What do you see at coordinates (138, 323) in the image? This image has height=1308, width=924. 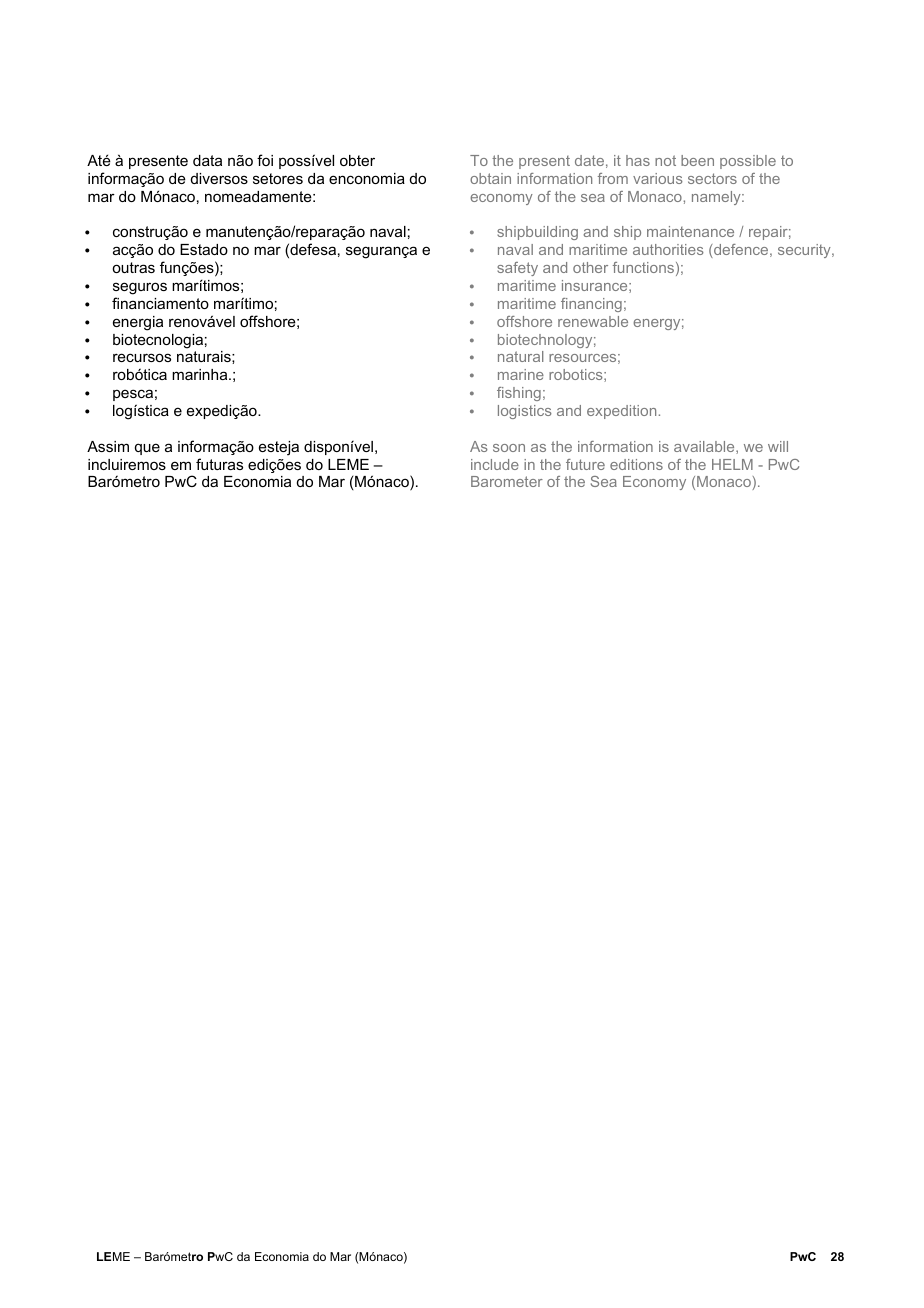 I see `energia` at bounding box center [138, 323].
